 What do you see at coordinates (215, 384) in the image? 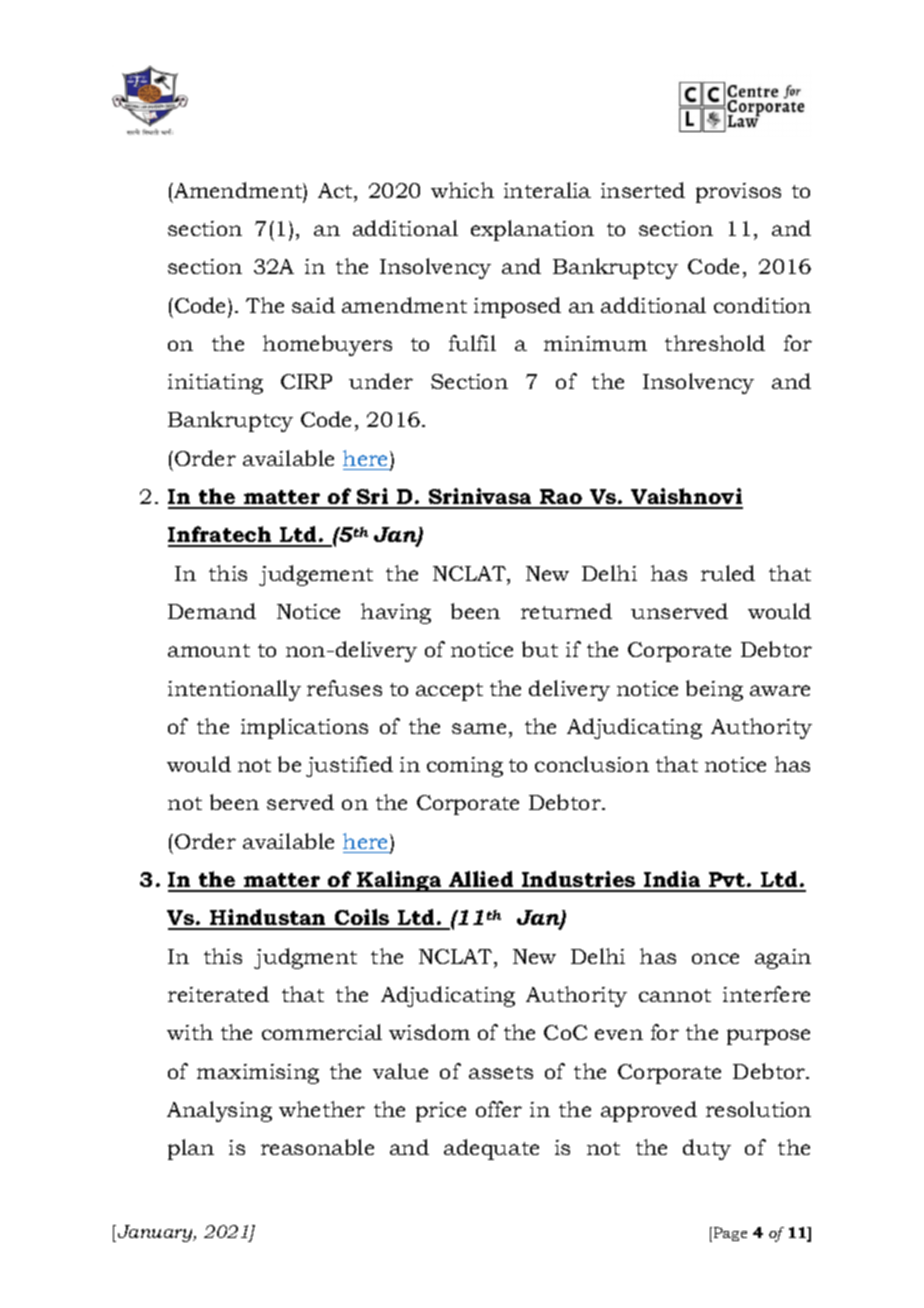
I see `initiating` at bounding box center [215, 384].
